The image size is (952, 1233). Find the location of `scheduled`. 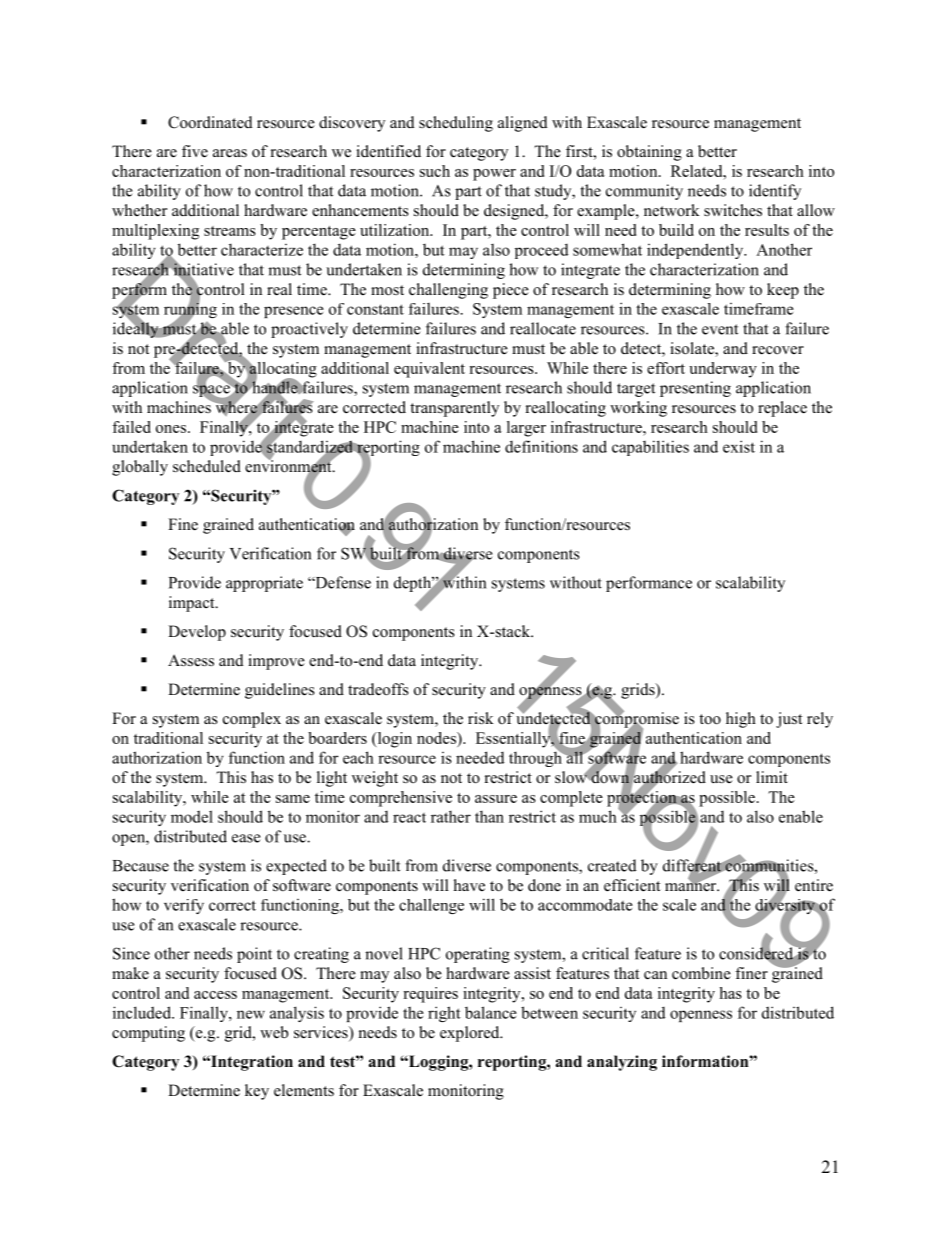

scheduled is located at coordinates (207, 466).
